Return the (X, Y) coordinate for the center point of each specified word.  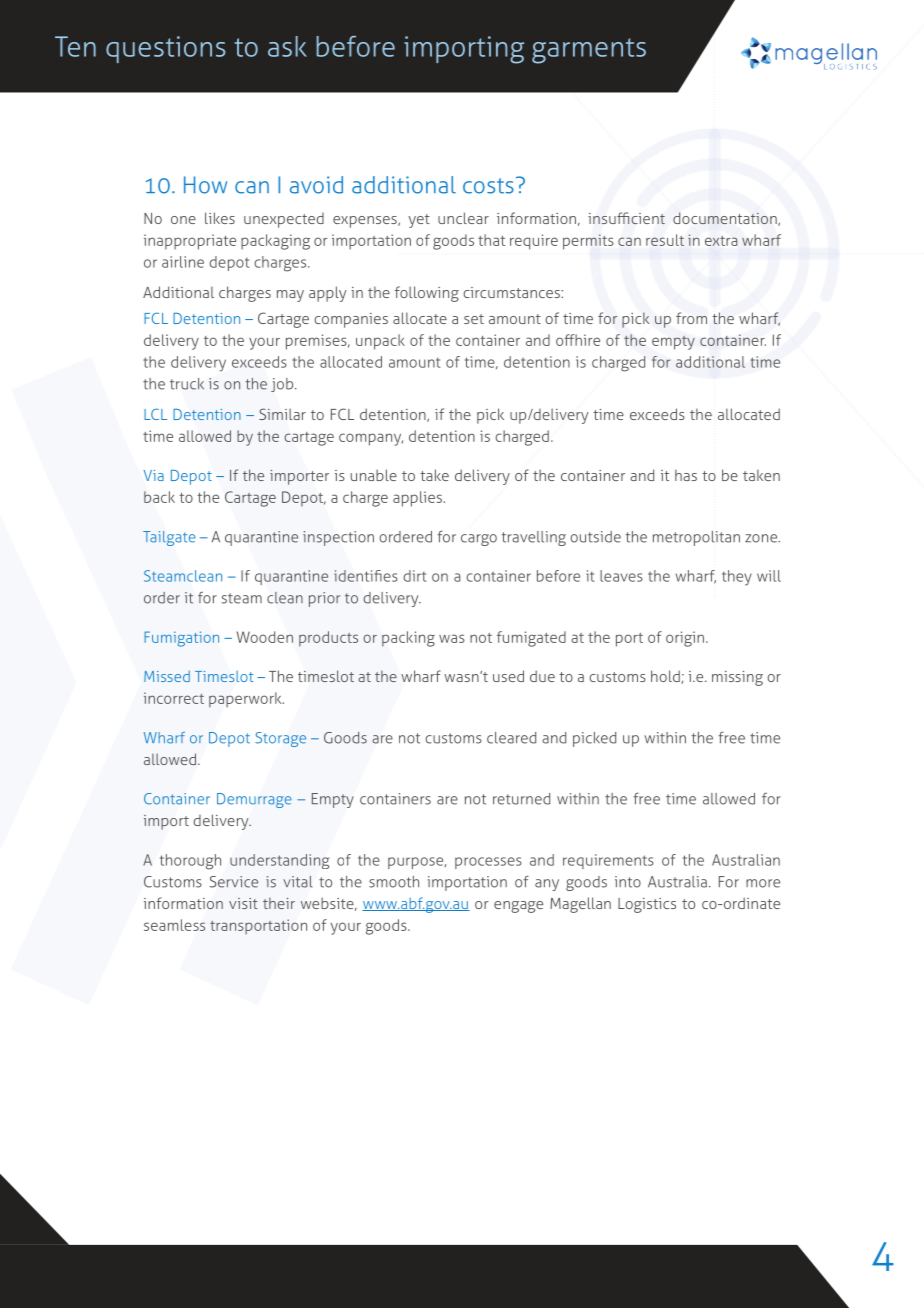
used (508, 676)
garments (589, 51)
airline (183, 262)
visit (243, 903)
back (159, 497)
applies (417, 499)
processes (488, 863)
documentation (726, 219)
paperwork (246, 700)
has (686, 475)
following (427, 294)
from (691, 318)
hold (666, 677)
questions (166, 49)
